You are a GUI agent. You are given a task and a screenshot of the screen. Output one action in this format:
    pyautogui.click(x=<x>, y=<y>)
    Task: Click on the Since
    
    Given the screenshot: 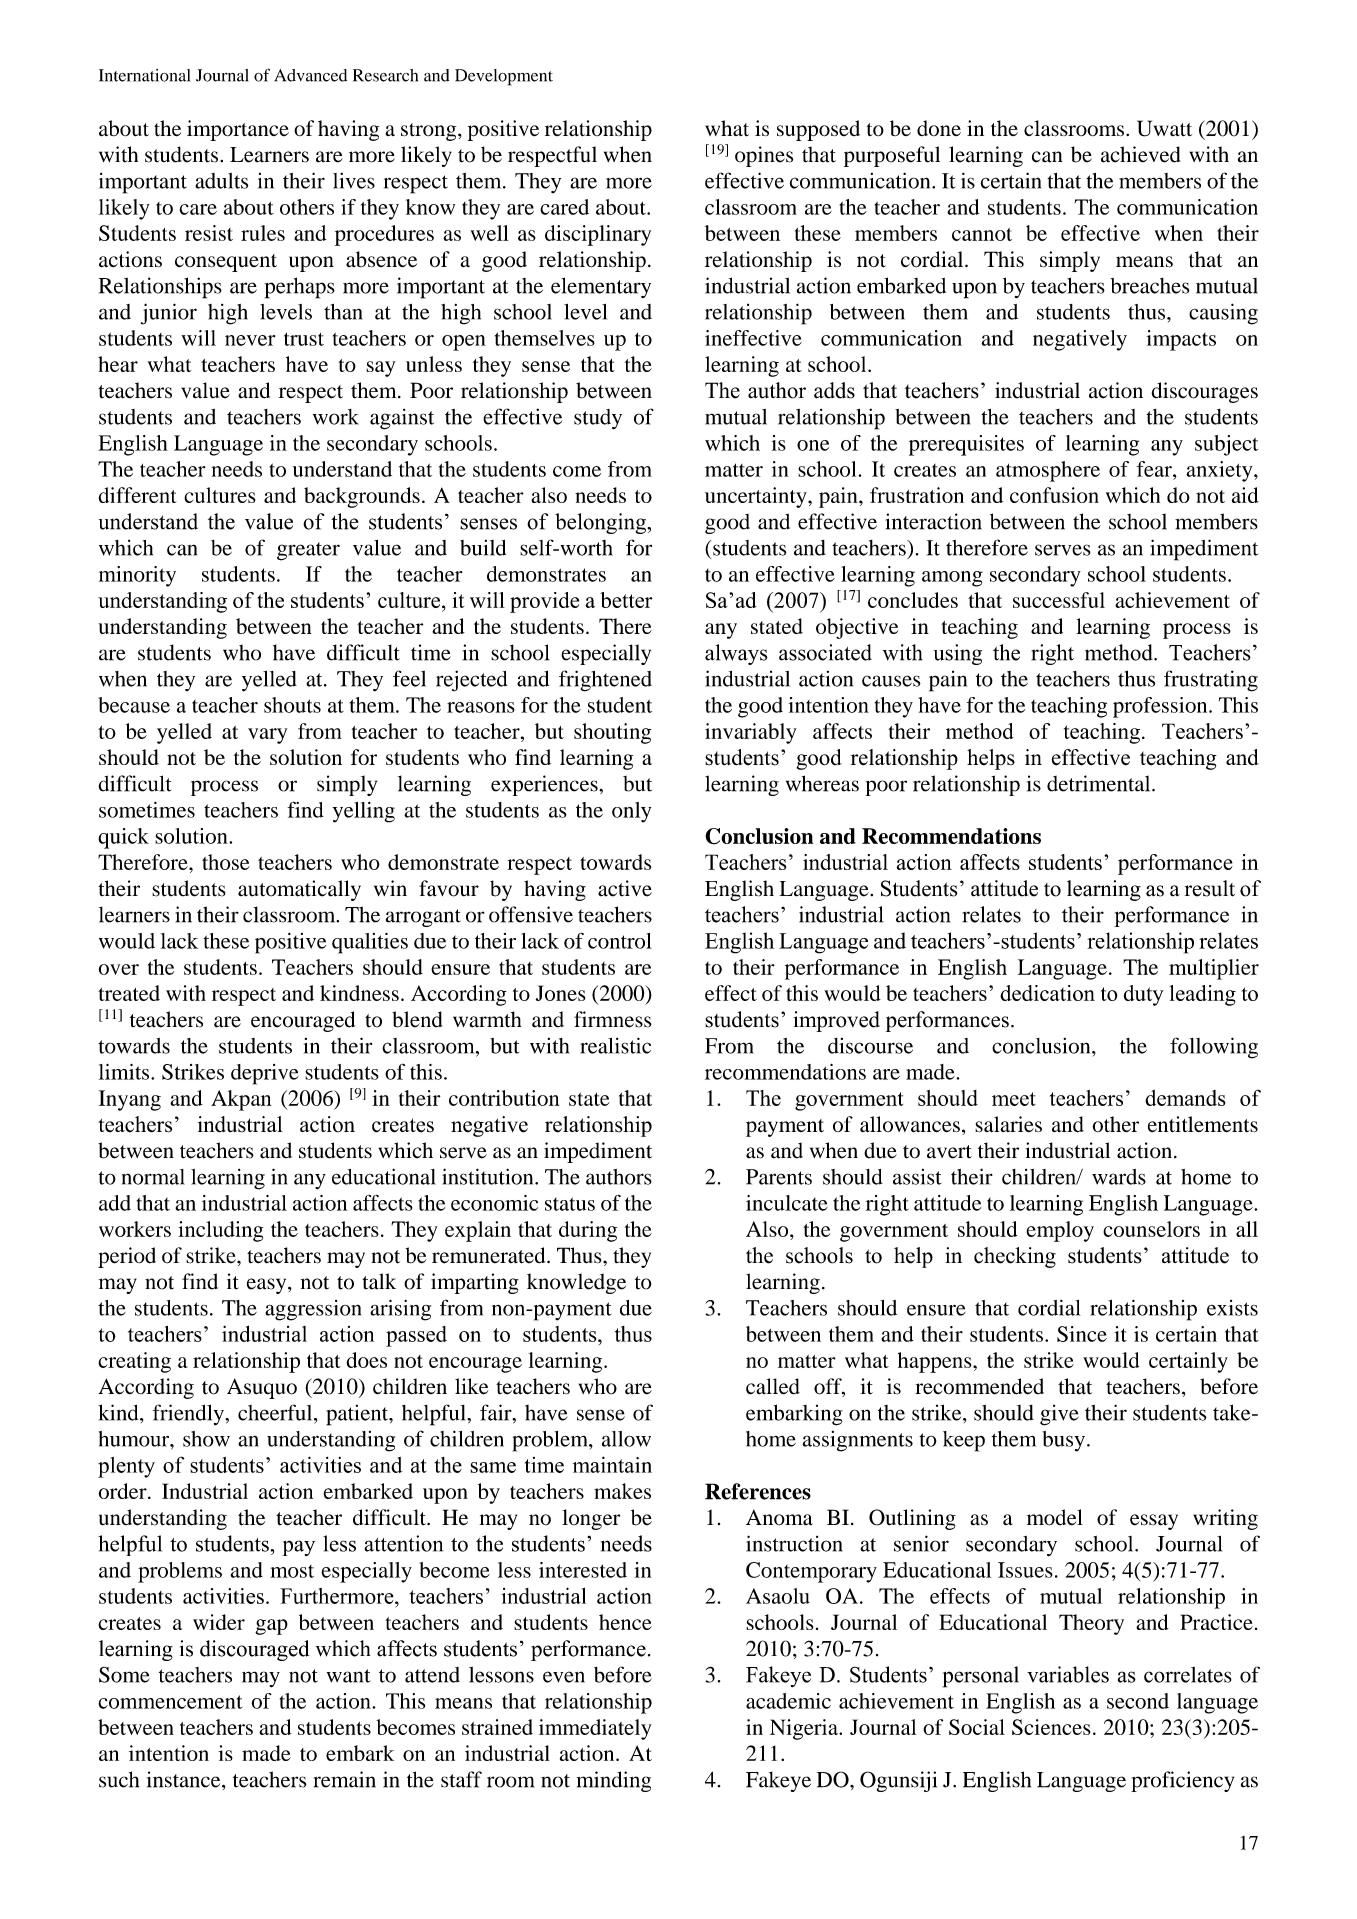 What is the action you would take?
    pyautogui.click(x=1082, y=1334)
